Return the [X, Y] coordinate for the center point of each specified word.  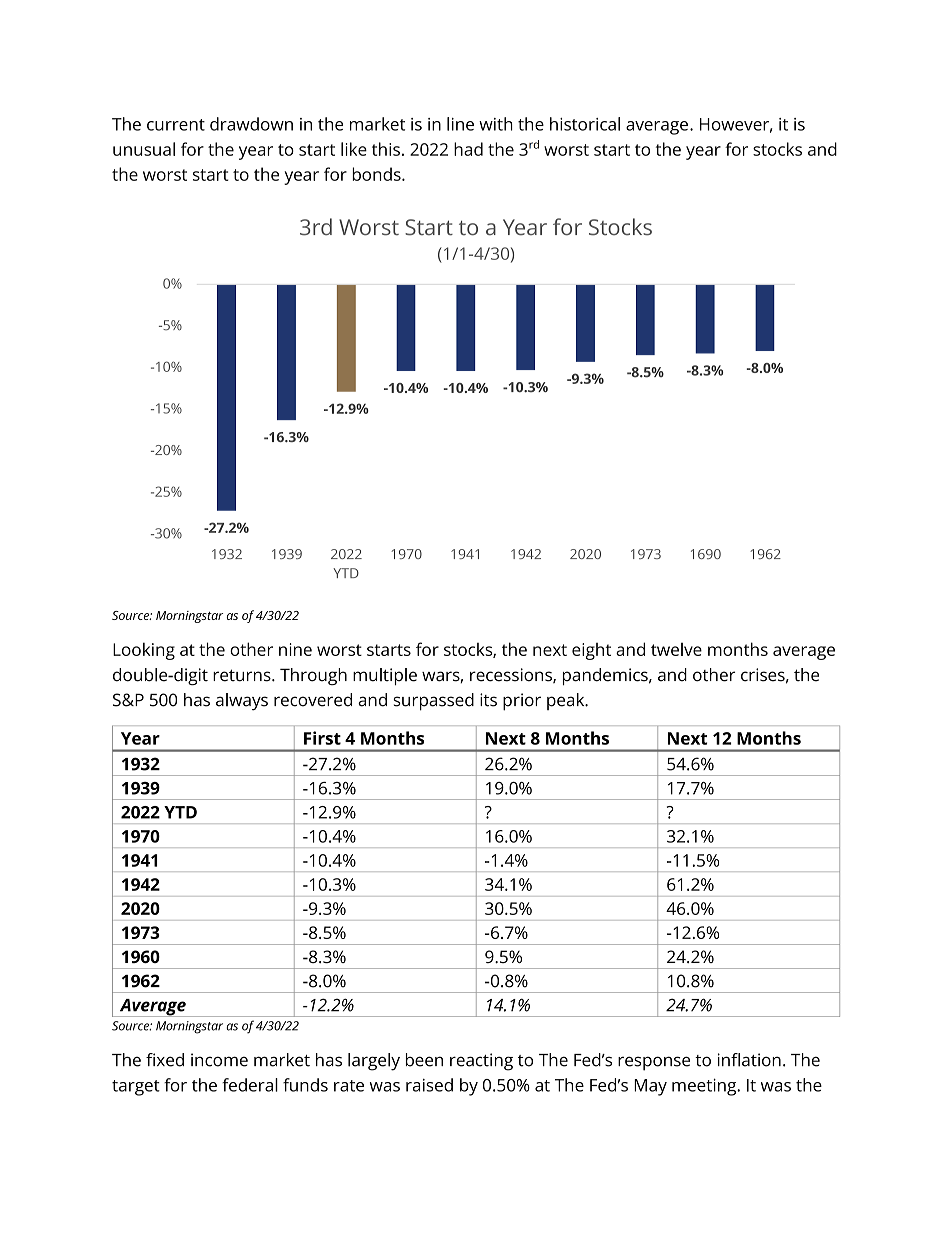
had [468, 149]
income [219, 1060]
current [176, 125]
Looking [144, 651]
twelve [676, 649]
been [424, 1060]
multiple [385, 676]
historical [585, 124]
